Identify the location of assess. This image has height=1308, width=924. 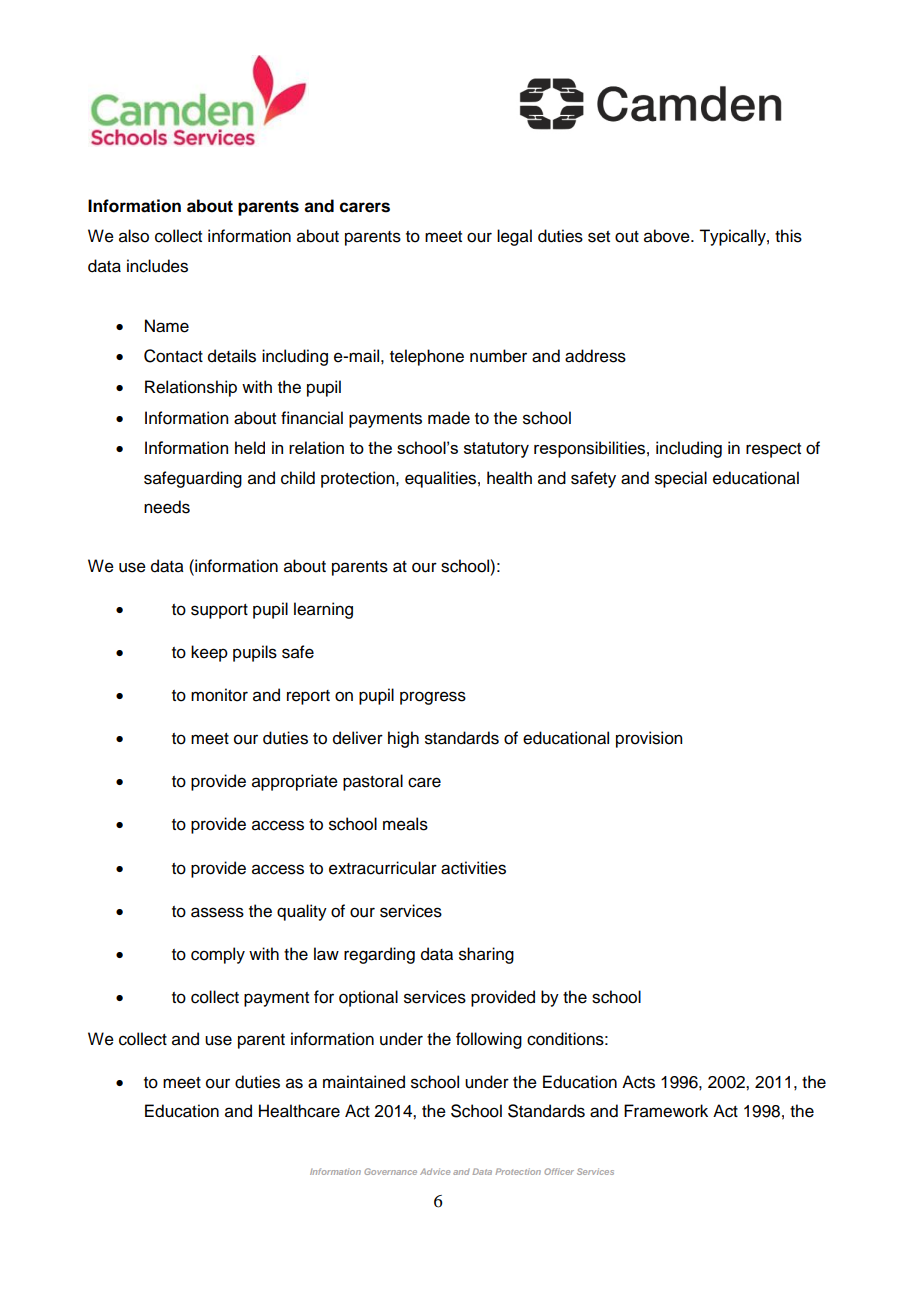
(217, 912).
